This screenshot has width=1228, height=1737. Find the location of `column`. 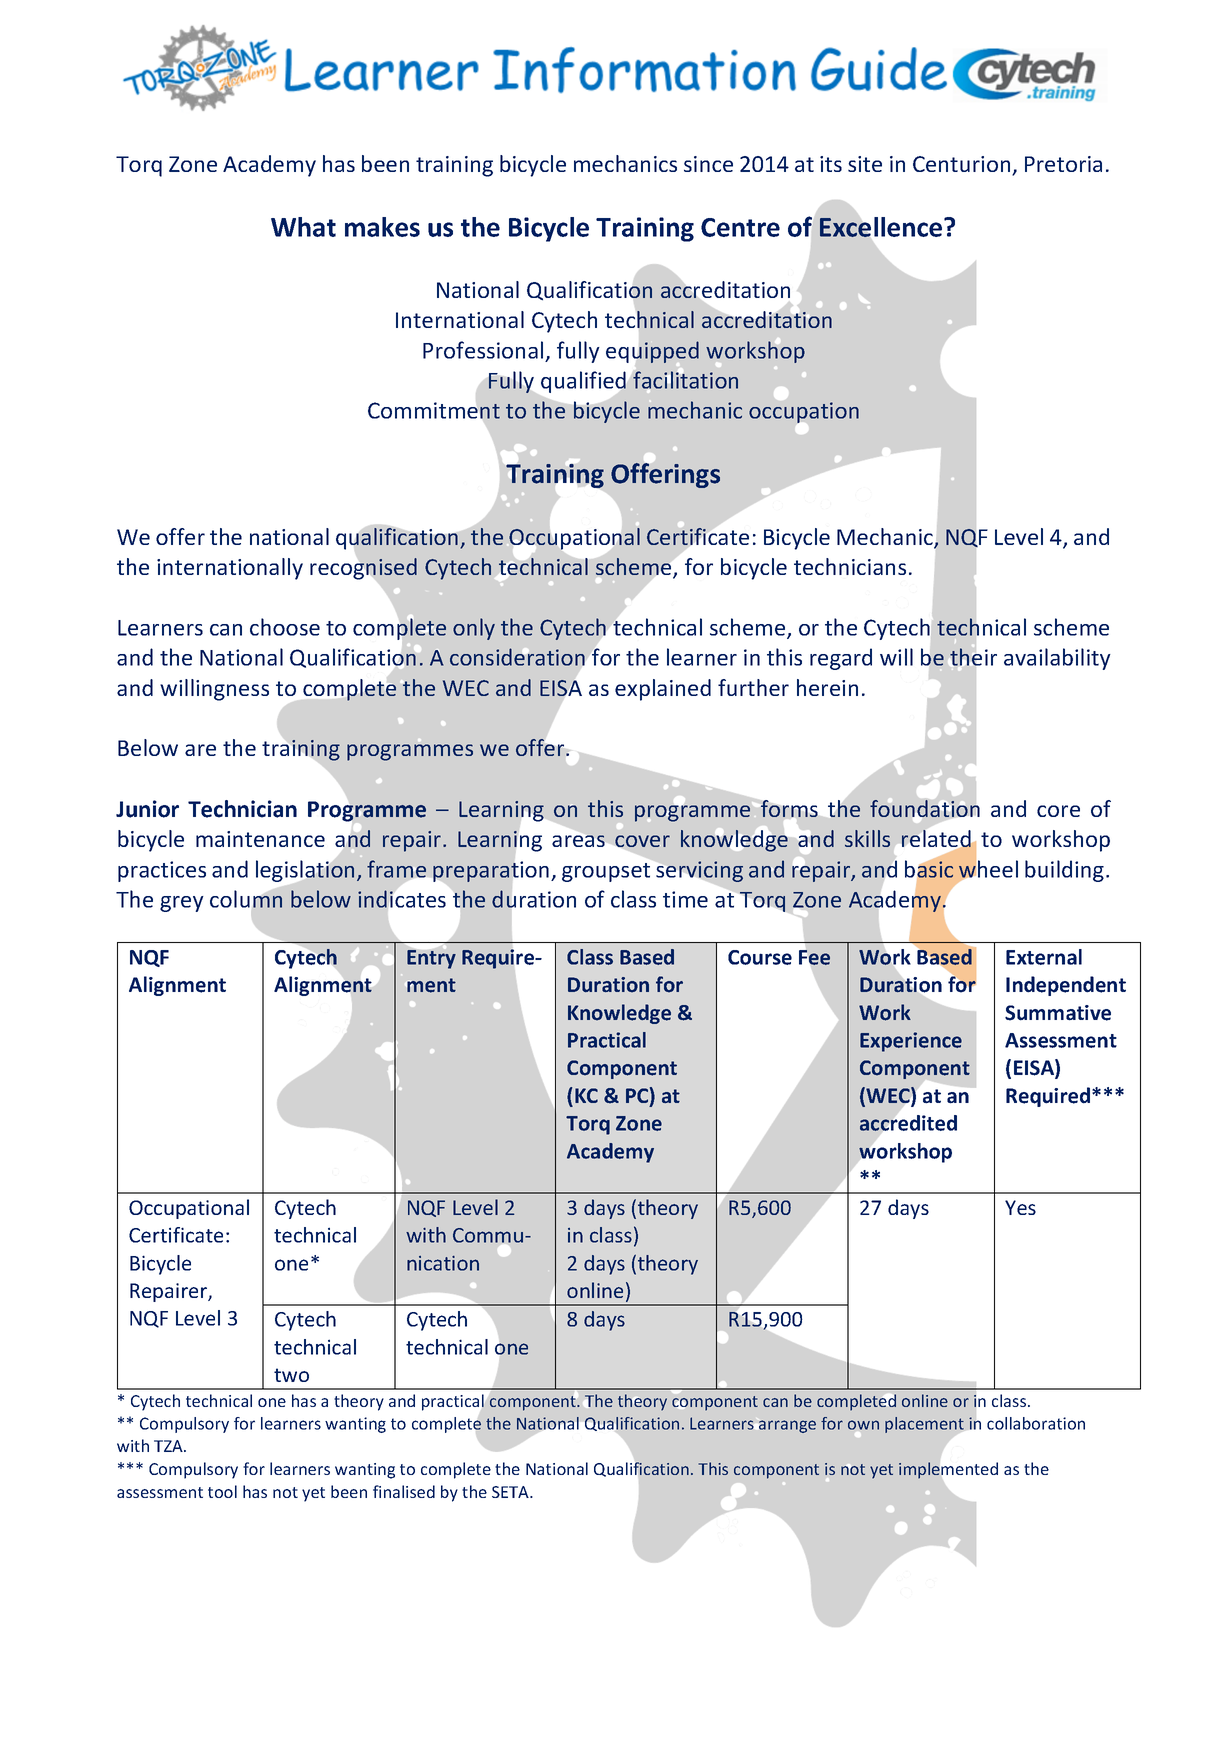

column is located at coordinates (246, 899).
